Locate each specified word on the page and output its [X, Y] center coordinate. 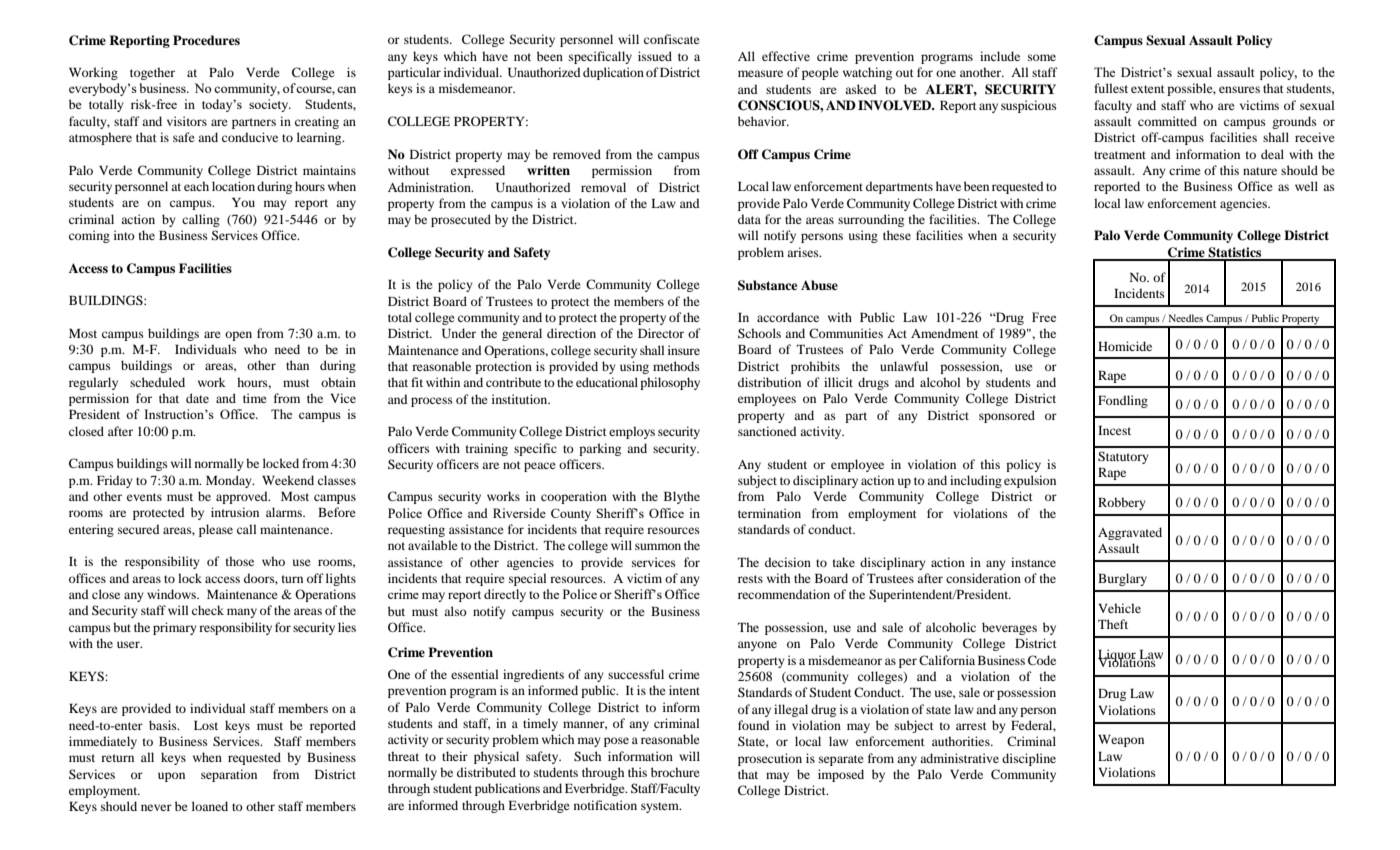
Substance [767, 285]
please [216, 530]
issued [655, 56]
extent [1148, 89]
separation [229, 775]
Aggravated [1130, 533]
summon [658, 546]
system [661, 807]
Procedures [206, 40]
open [238, 336]
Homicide [1125, 346]
